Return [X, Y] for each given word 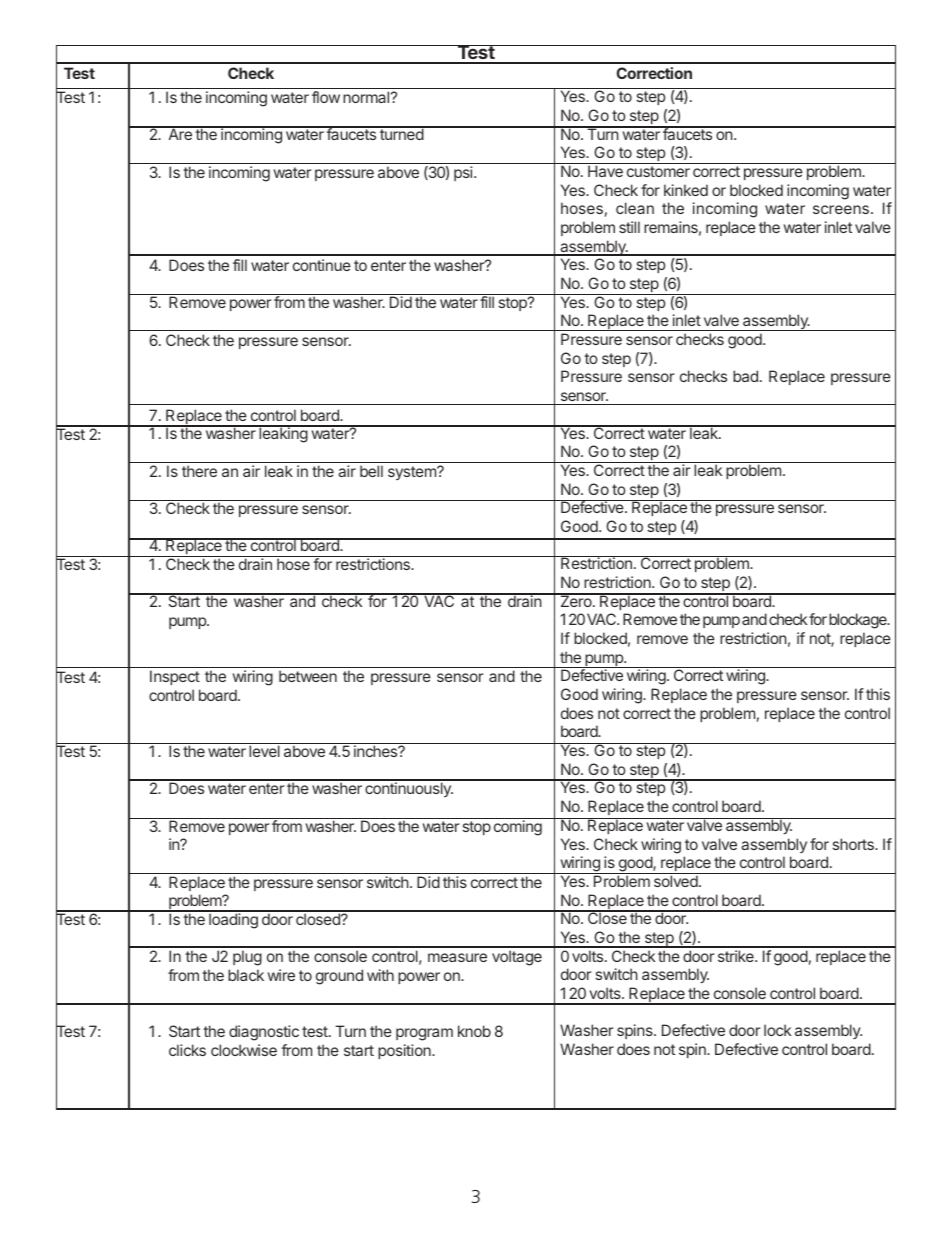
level [264, 751]
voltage [517, 958]
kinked [686, 190]
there [199, 471]
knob [474, 1031]
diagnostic [264, 1033]
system [413, 473]
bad [745, 376]
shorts [854, 844]
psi [464, 173]
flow [326, 97]
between [308, 676]
